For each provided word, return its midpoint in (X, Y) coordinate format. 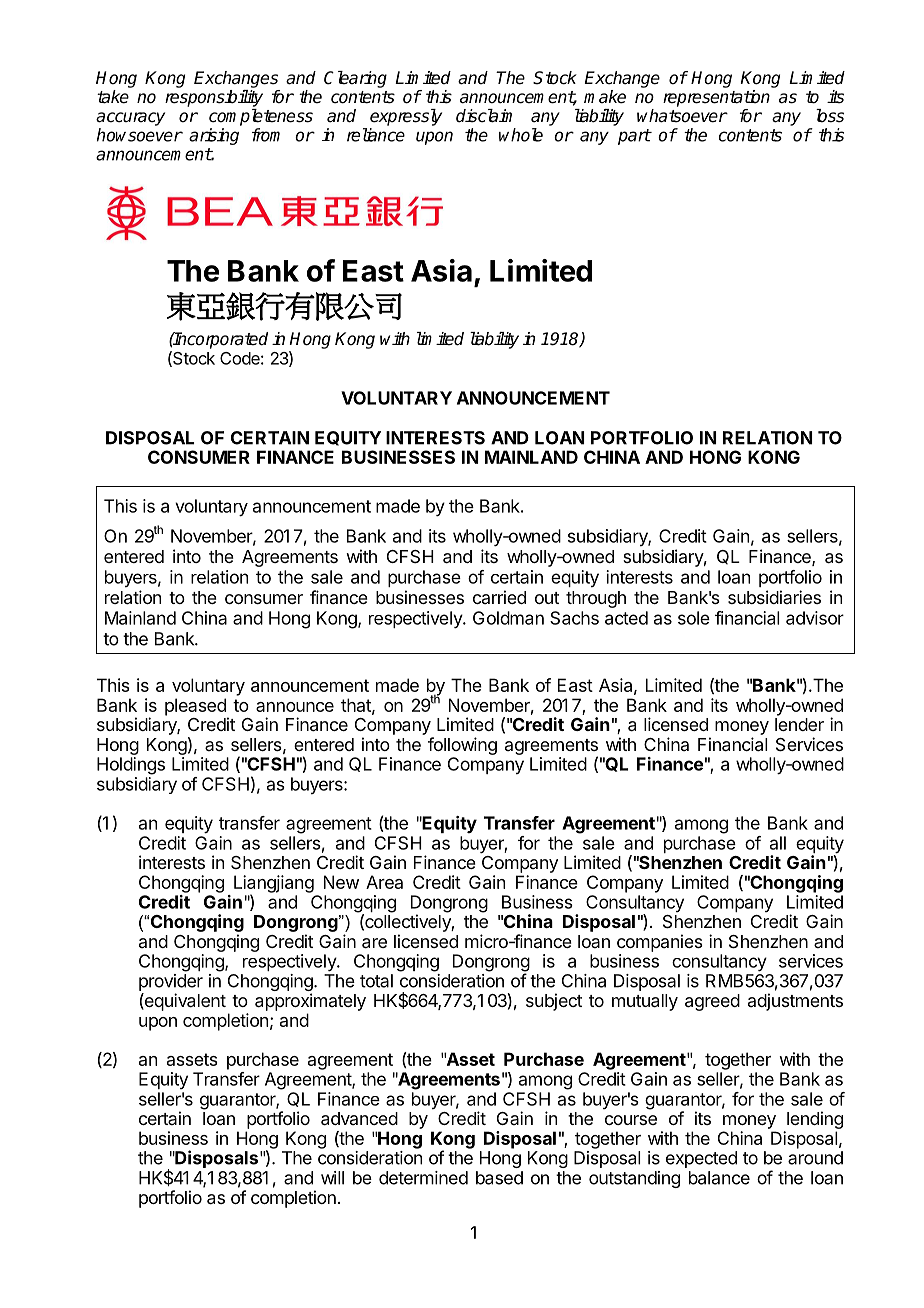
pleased (196, 708)
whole (521, 135)
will (332, 1178)
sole (694, 618)
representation (716, 98)
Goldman (508, 618)
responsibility (214, 98)
